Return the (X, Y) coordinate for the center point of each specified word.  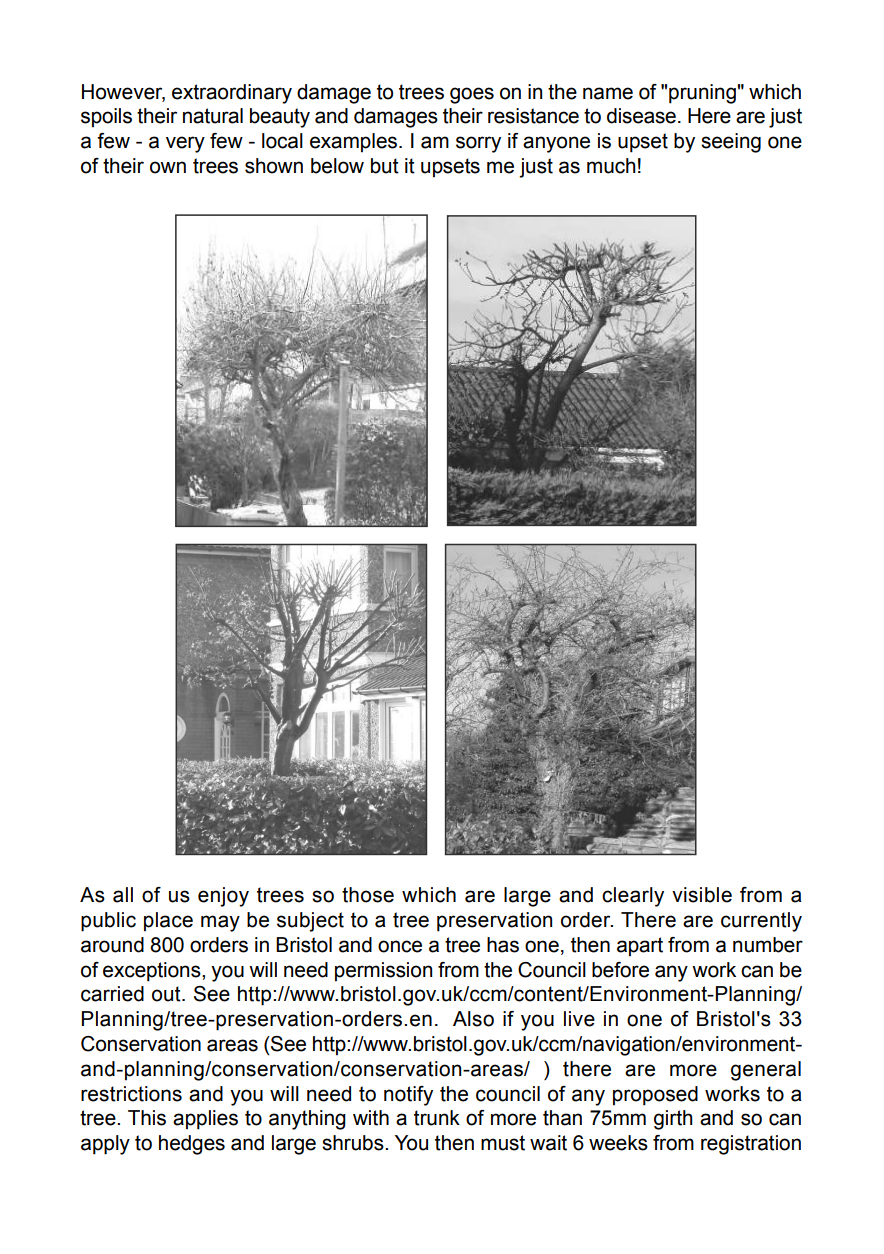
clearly (633, 897)
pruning (702, 94)
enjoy (223, 897)
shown (274, 166)
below (337, 166)
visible (702, 895)
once (400, 946)
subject (310, 922)
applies (205, 1120)
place (168, 921)
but (385, 166)
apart (640, 946)
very (185, 144)
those (368, 895)
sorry (478, 144)
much (611, 166)
